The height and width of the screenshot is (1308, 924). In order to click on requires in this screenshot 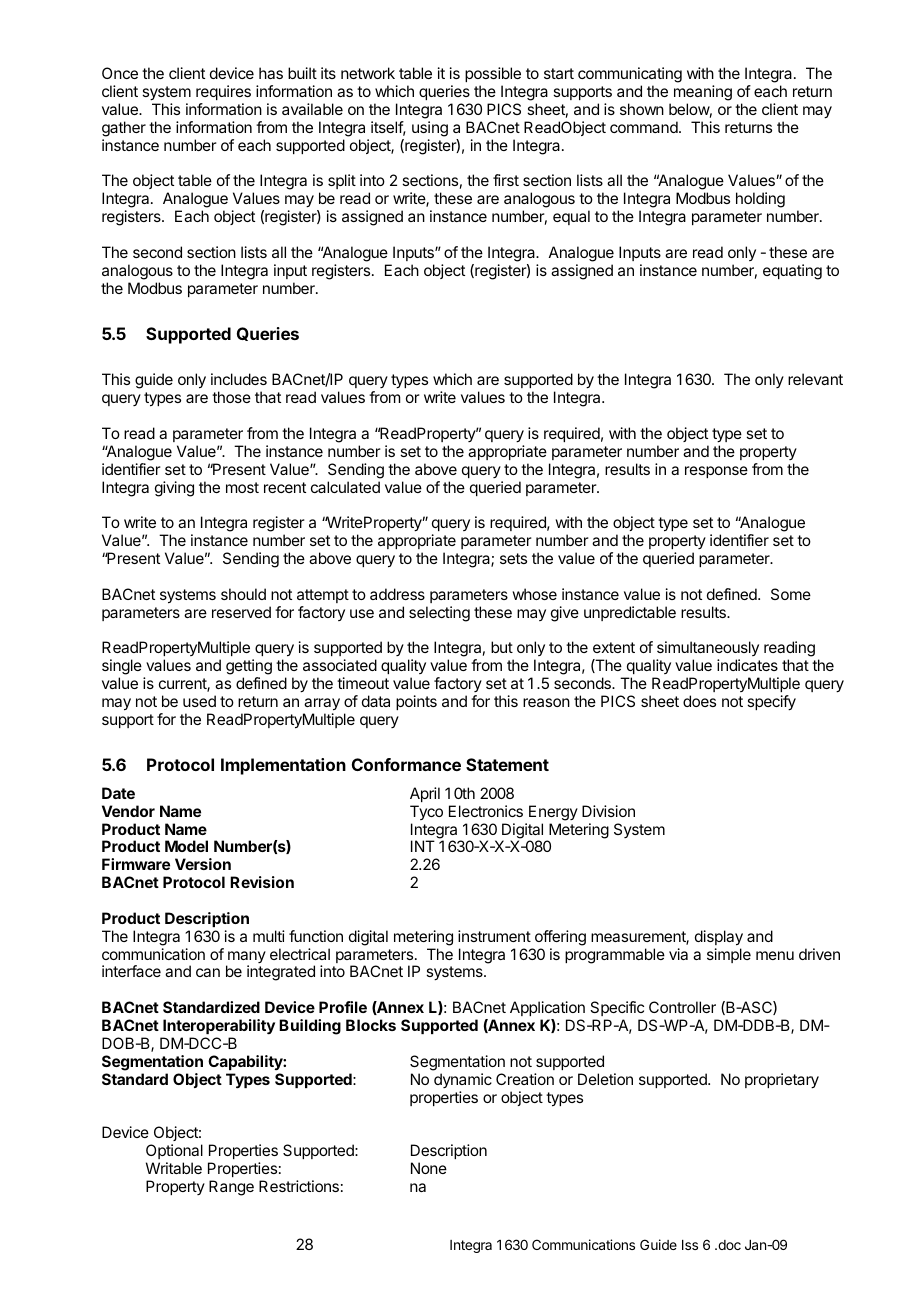, I will do `click(223, 92)`.
